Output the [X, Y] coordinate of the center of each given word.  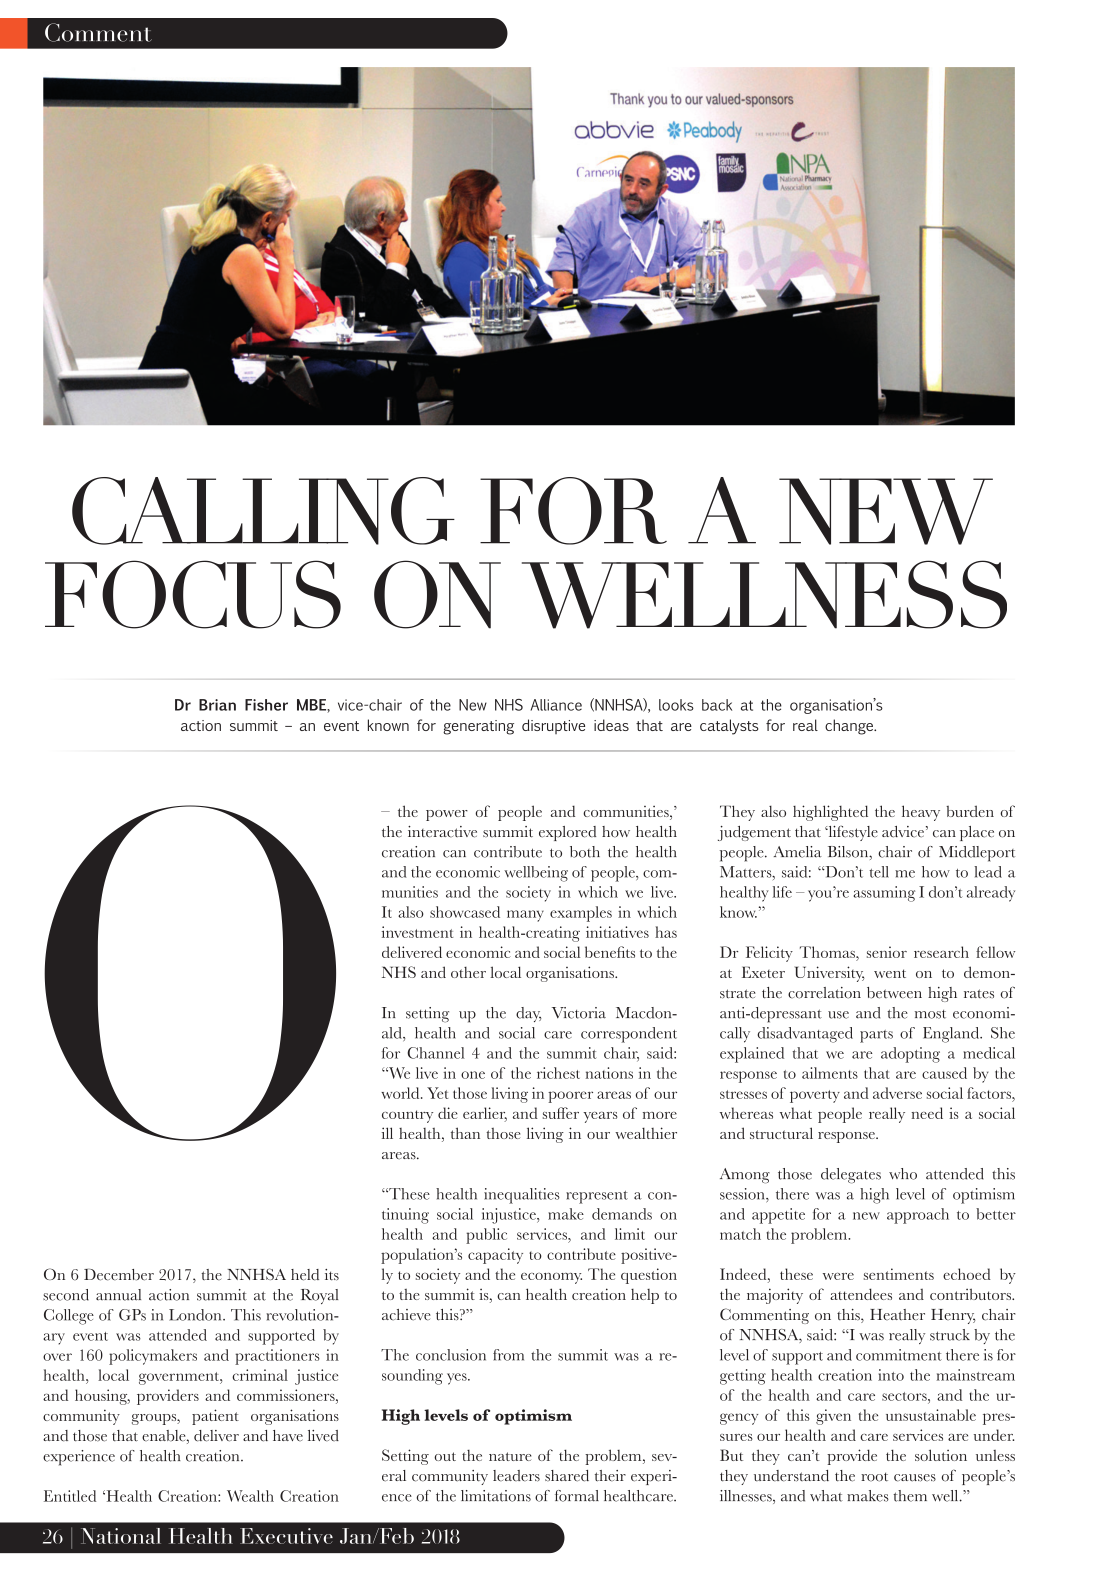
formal [577, 1496]
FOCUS [193, 594]
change [850, 727]
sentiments [899, 1274]
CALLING [263, 511]
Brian [217, 705]
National [121, 1536]
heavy [921, 813]
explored [567, 833]
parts [876, 1036]
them [910, 1496]
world [401, 1093]
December [119, 1275]
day [529, 1014]
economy [551, 1278]
